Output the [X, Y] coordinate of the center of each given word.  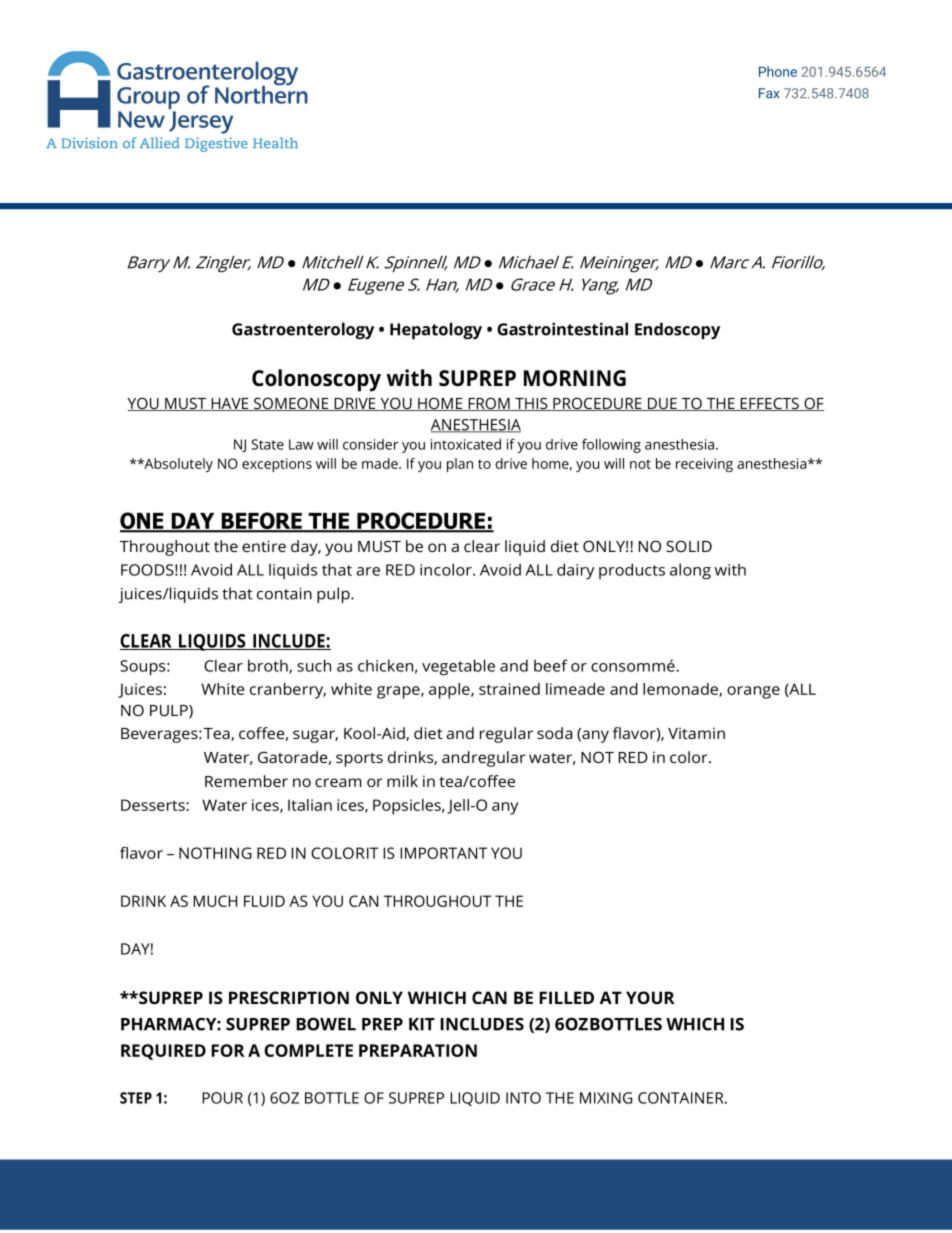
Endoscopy [677, 331]
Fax [769, 93]
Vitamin [696, 733]
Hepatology [436, 331]
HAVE [230, 404]
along [690, 571]
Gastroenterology [303, 330]
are [368, 571]
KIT [422, 1024]
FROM [489, 404]
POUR [222, 1098]
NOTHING [215, 853]
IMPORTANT [443, 853]
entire [264, 546]
